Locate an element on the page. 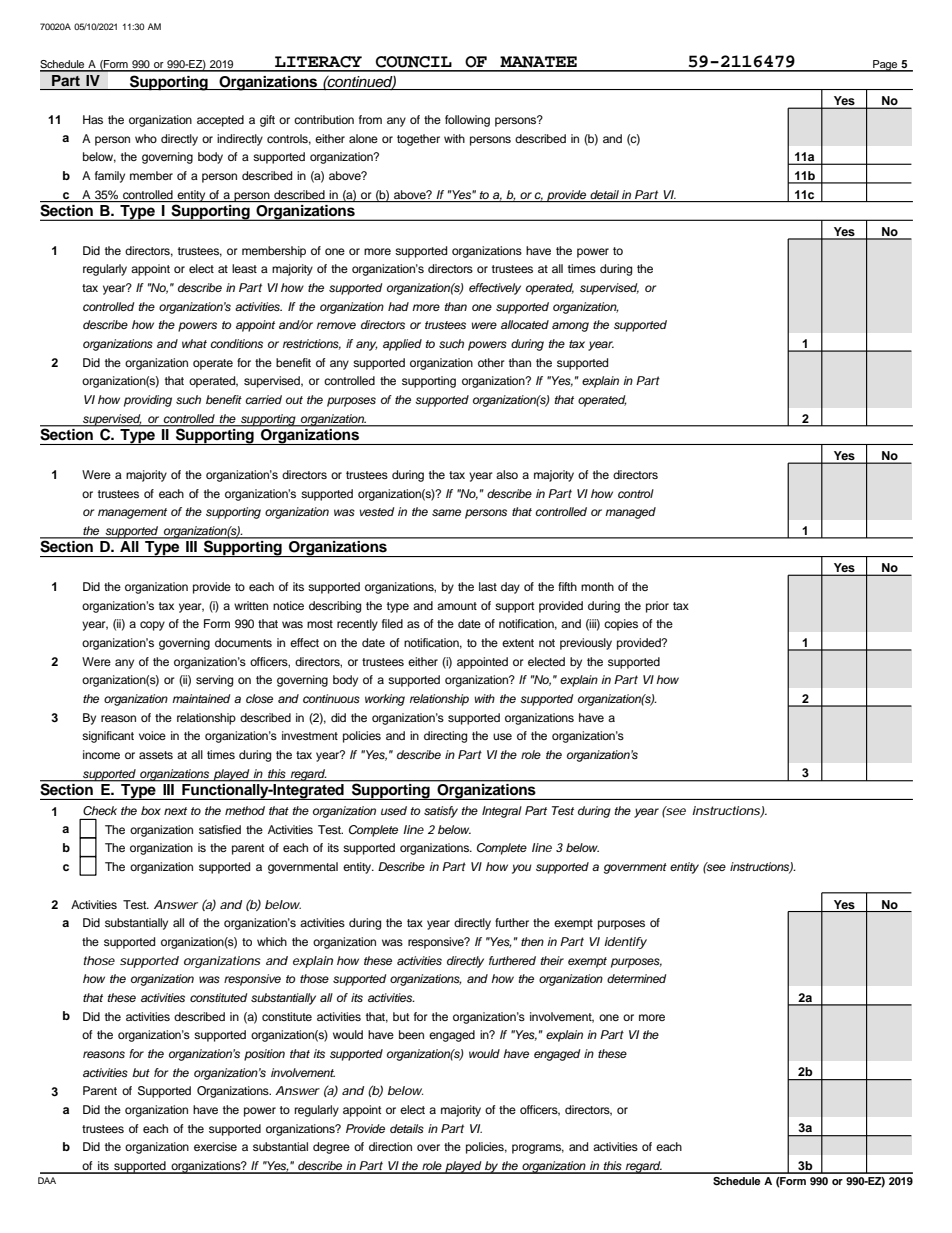 The width and height of the image is (952, 1233). satisfy is located at coordinates (441, 812).
